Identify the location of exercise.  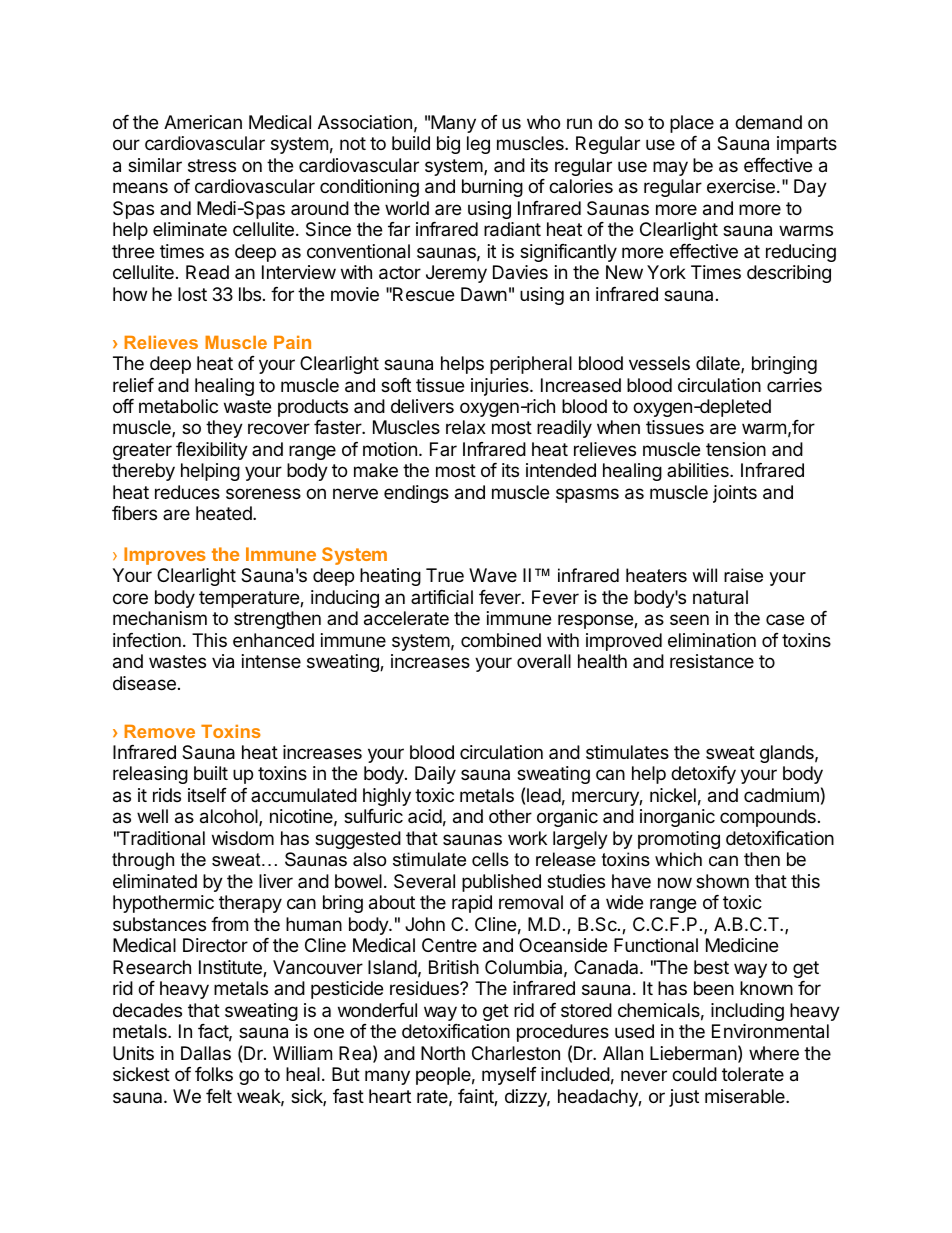
(741, 186).
